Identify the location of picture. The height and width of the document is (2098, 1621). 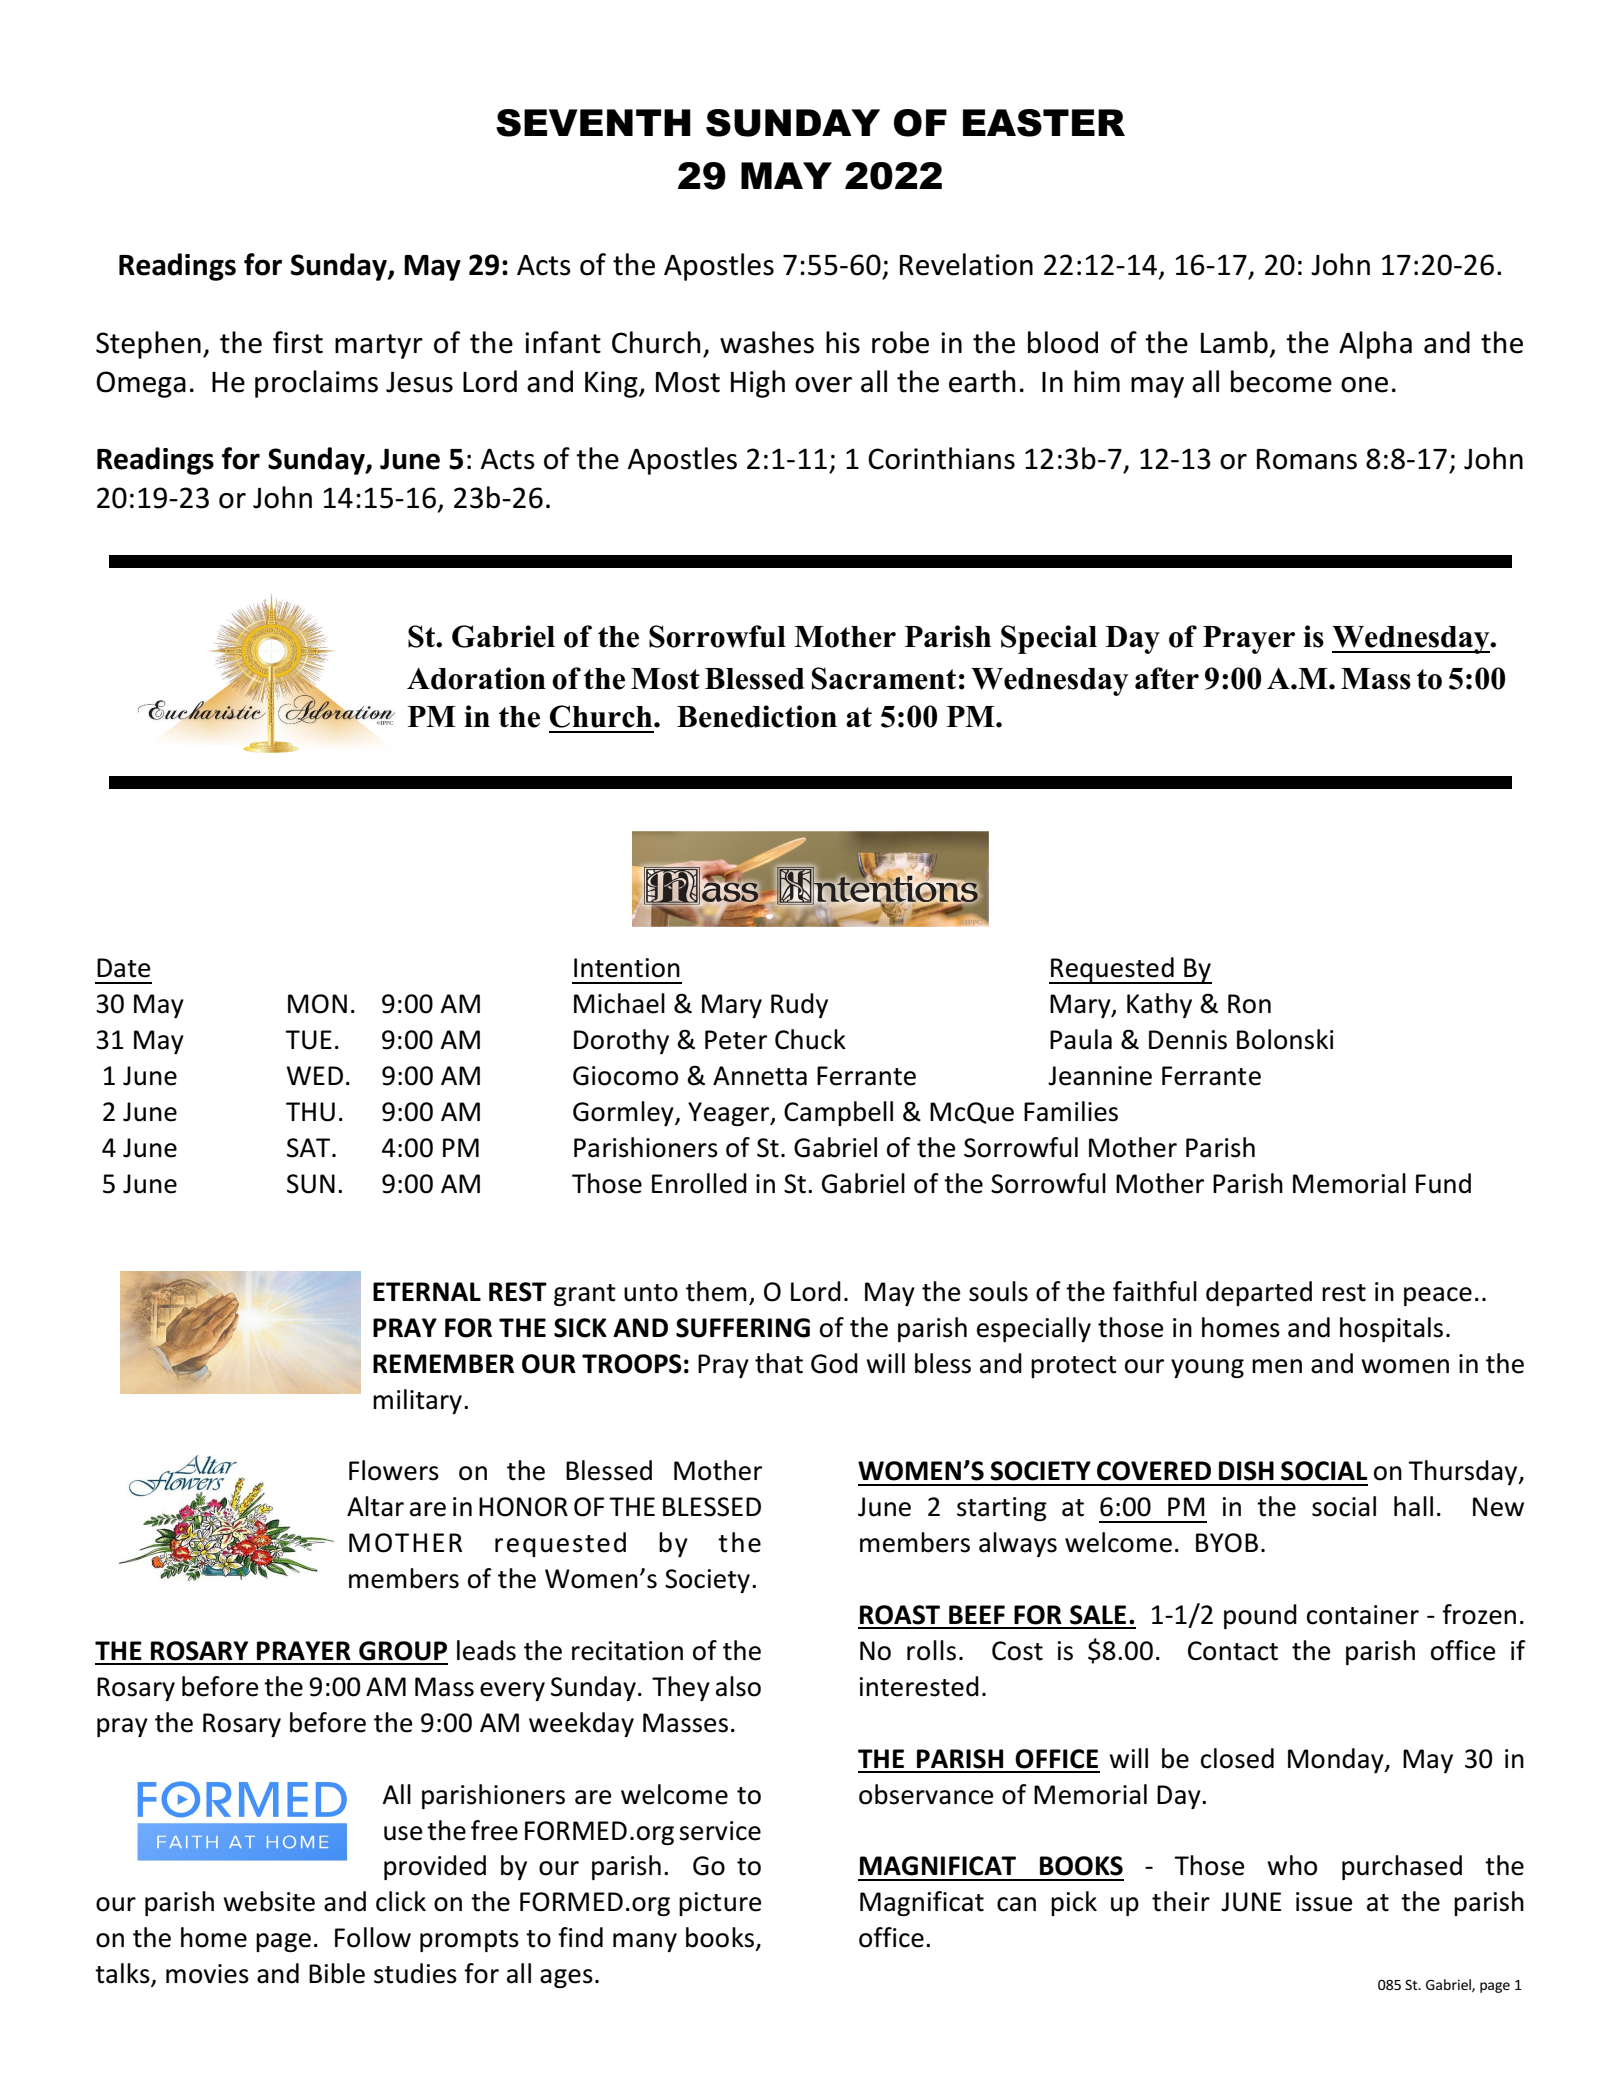
(720, 1904).
